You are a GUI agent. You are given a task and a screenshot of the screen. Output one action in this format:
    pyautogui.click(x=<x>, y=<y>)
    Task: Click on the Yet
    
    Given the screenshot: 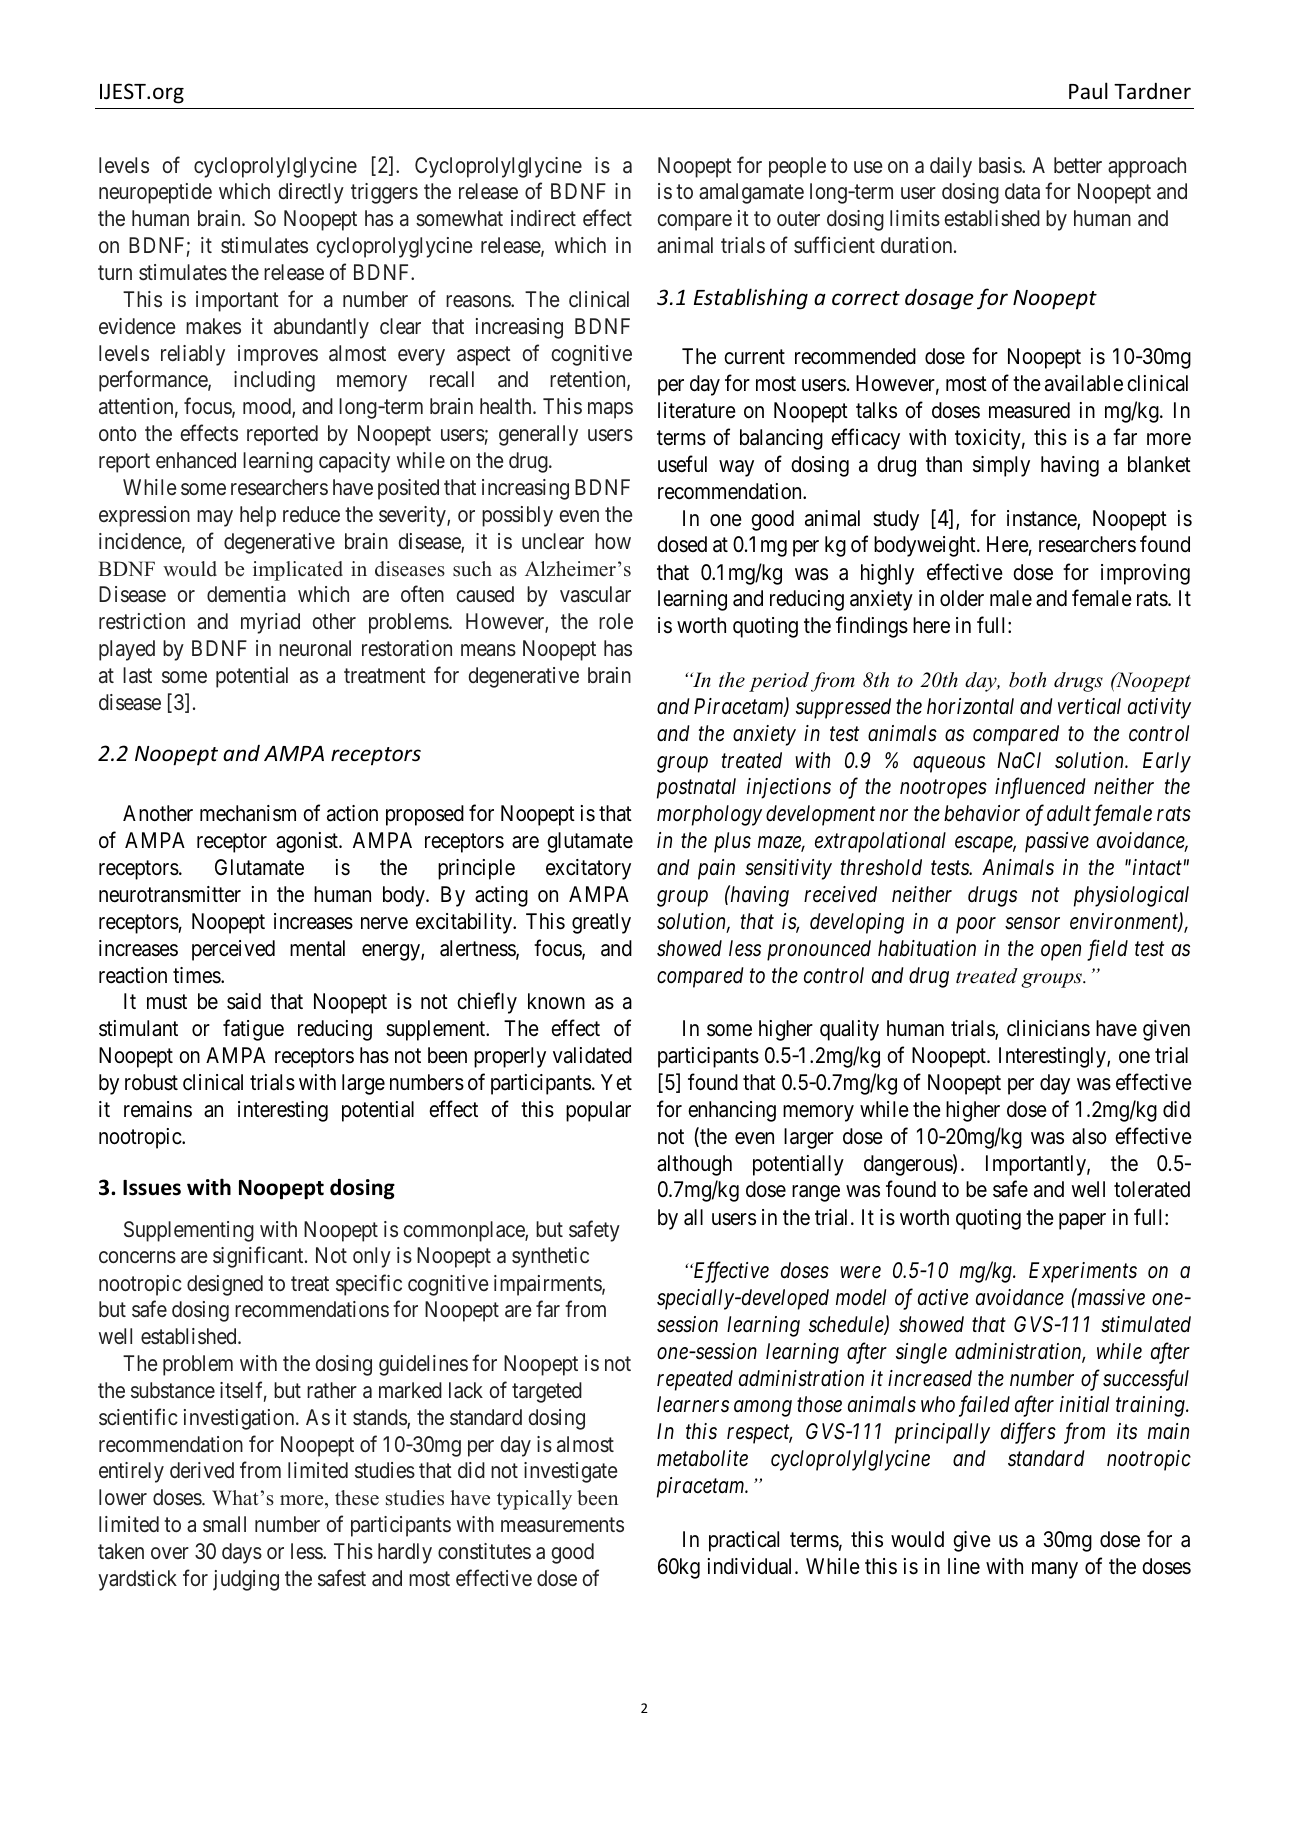 What is the action you would take?
    pyautogui.click(x=616, y=1082)
